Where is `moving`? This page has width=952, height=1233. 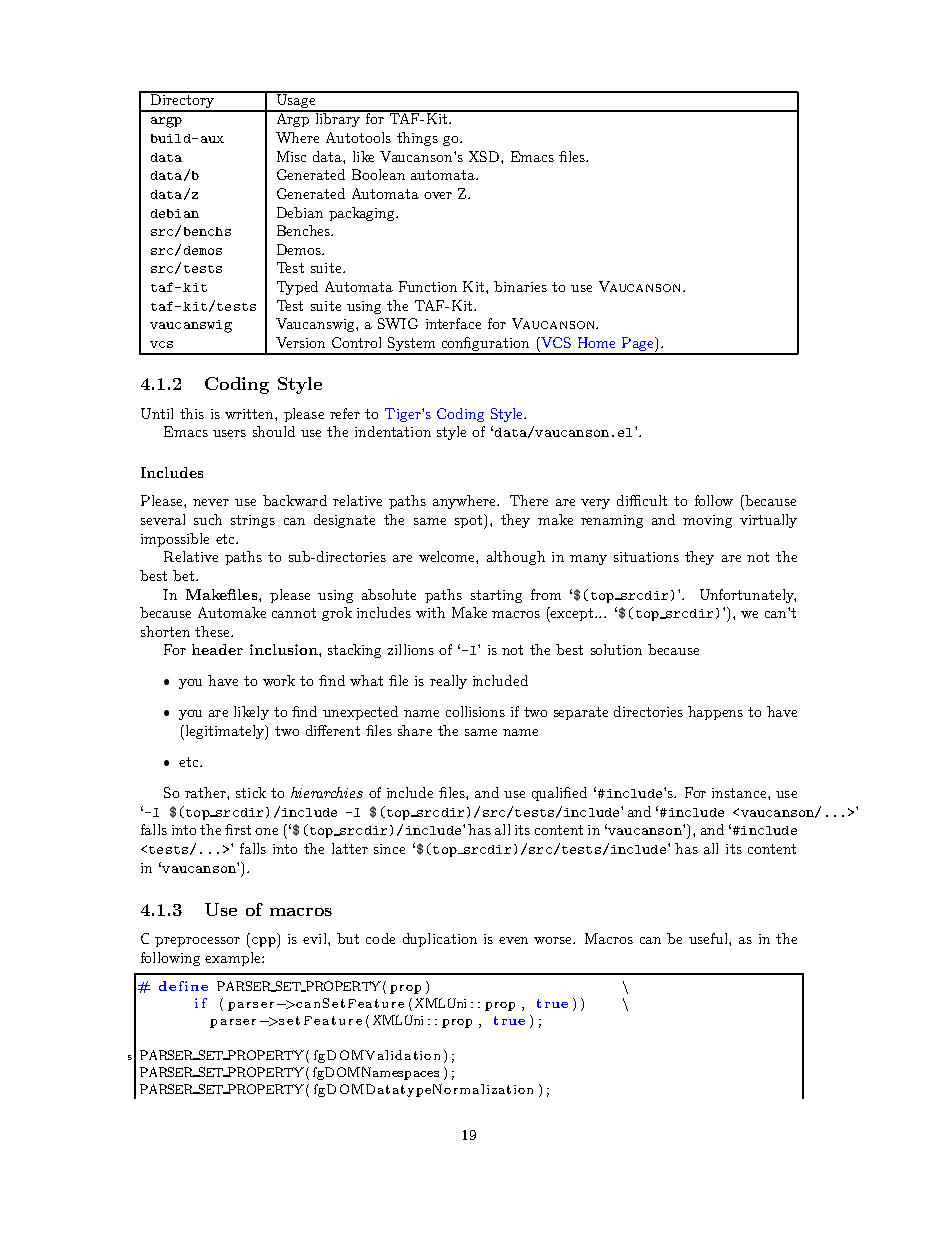
moving is located at coordinates (707, 521).
